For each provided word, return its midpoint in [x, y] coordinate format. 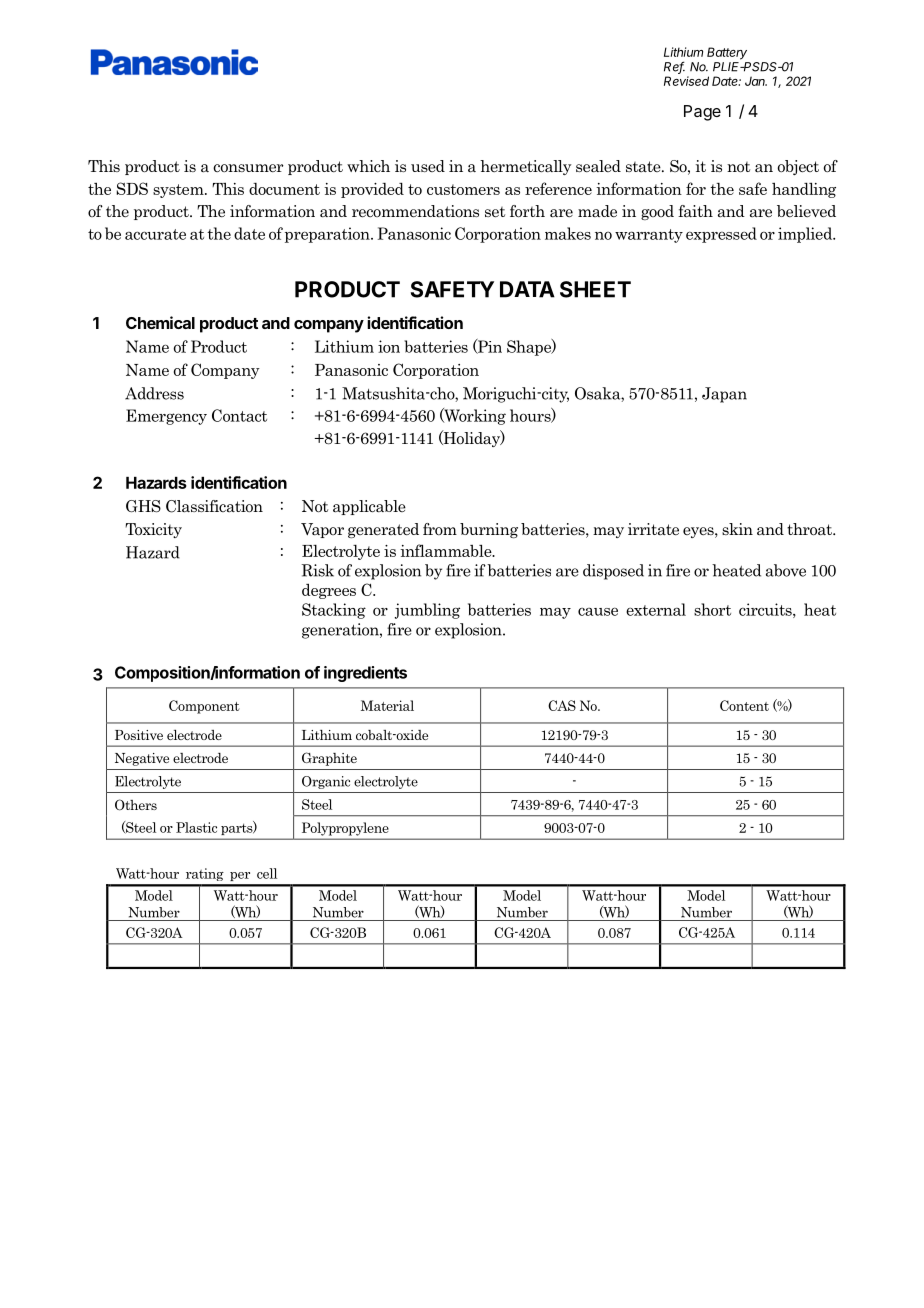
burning [489, 530]
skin [737, 529]
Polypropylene [345, 829]
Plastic [196, 827]
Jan [756, 81]
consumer [248, 168]
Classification [214, 506]
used [428, 166]
